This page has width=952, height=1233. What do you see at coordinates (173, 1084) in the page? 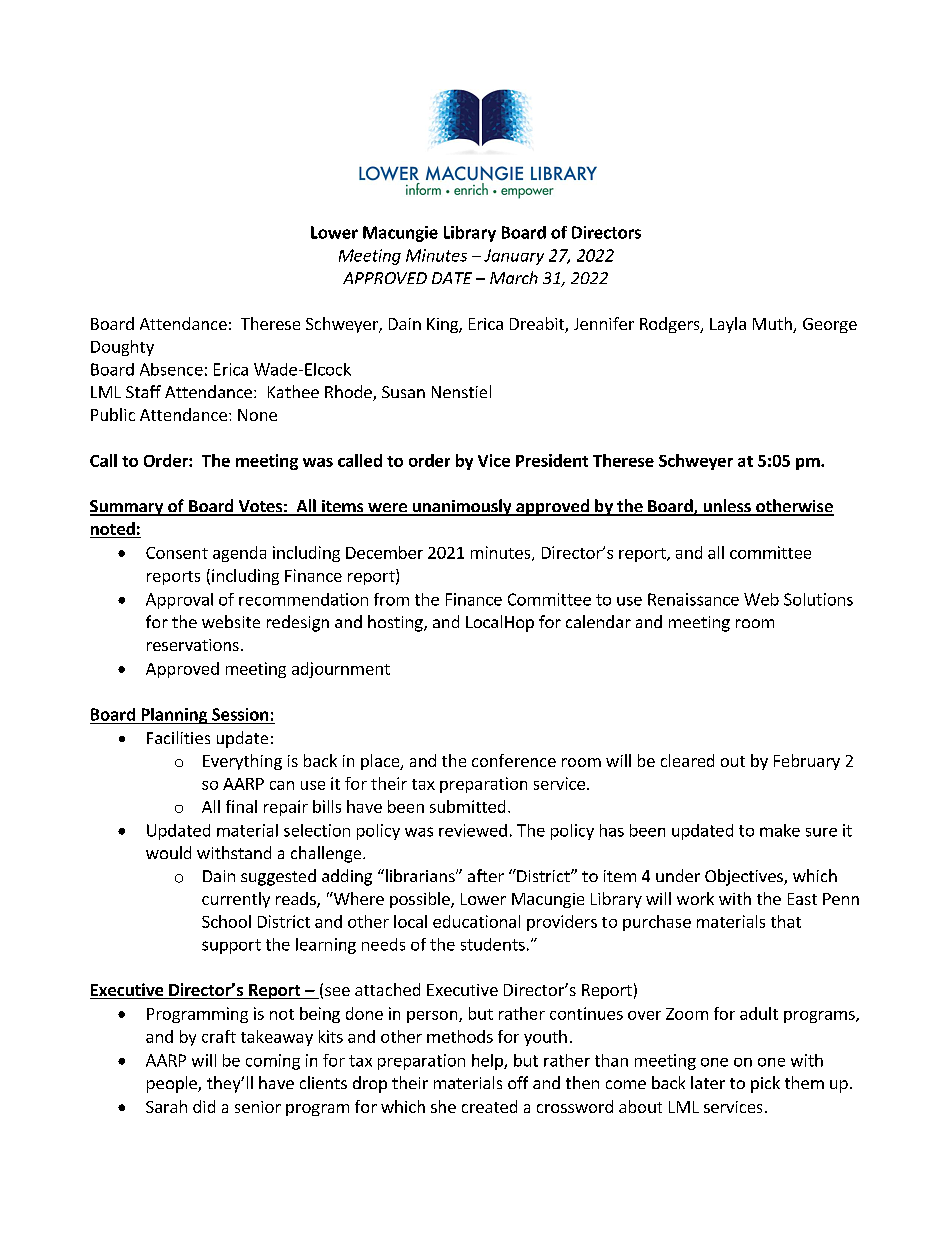
I see `people` at bounding box center [173, 1084].
